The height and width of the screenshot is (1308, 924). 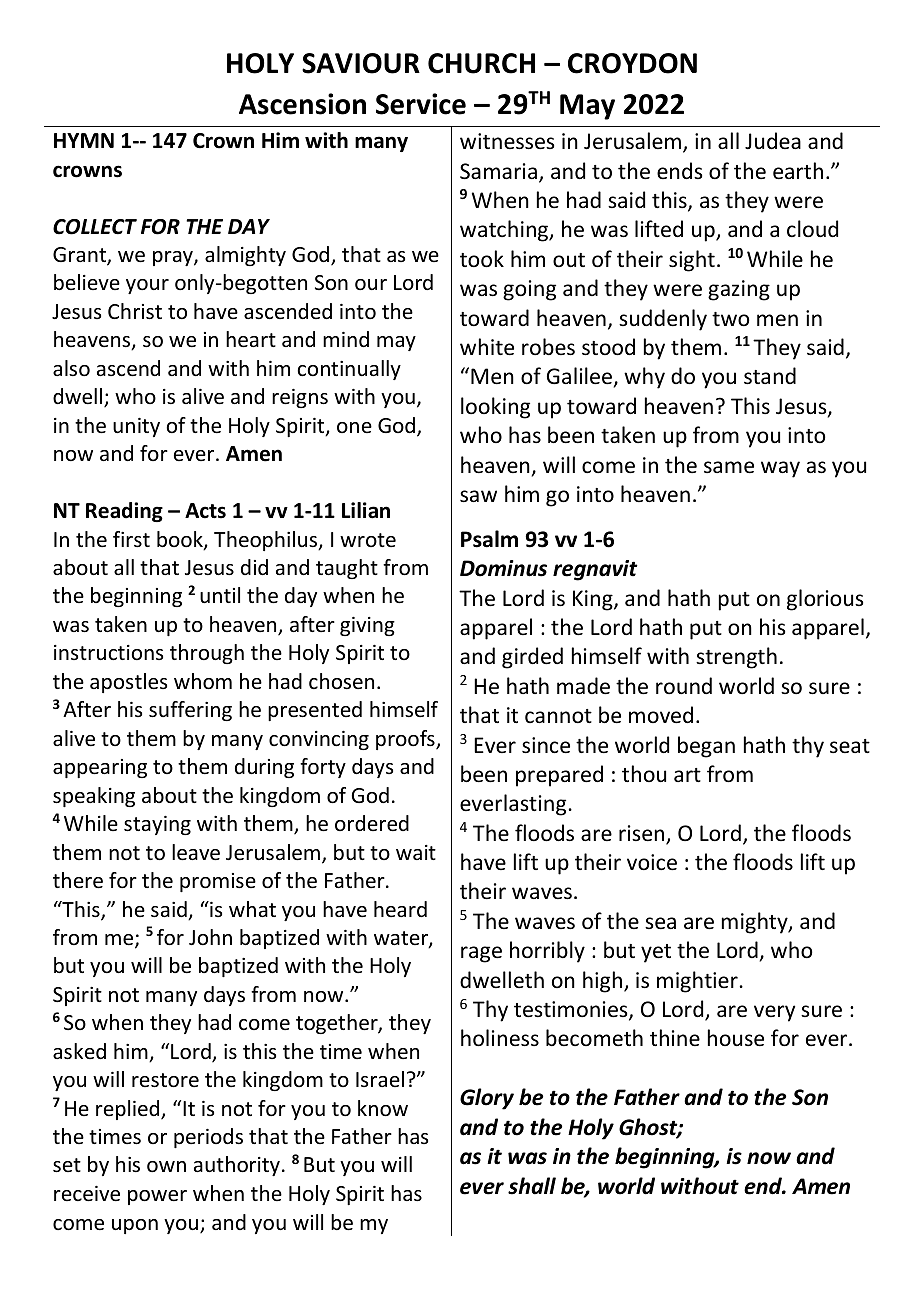 What do you see at coordinates (532, 1186) in the screenshot?
I see `shall` at bounding box center [532, 1186].
